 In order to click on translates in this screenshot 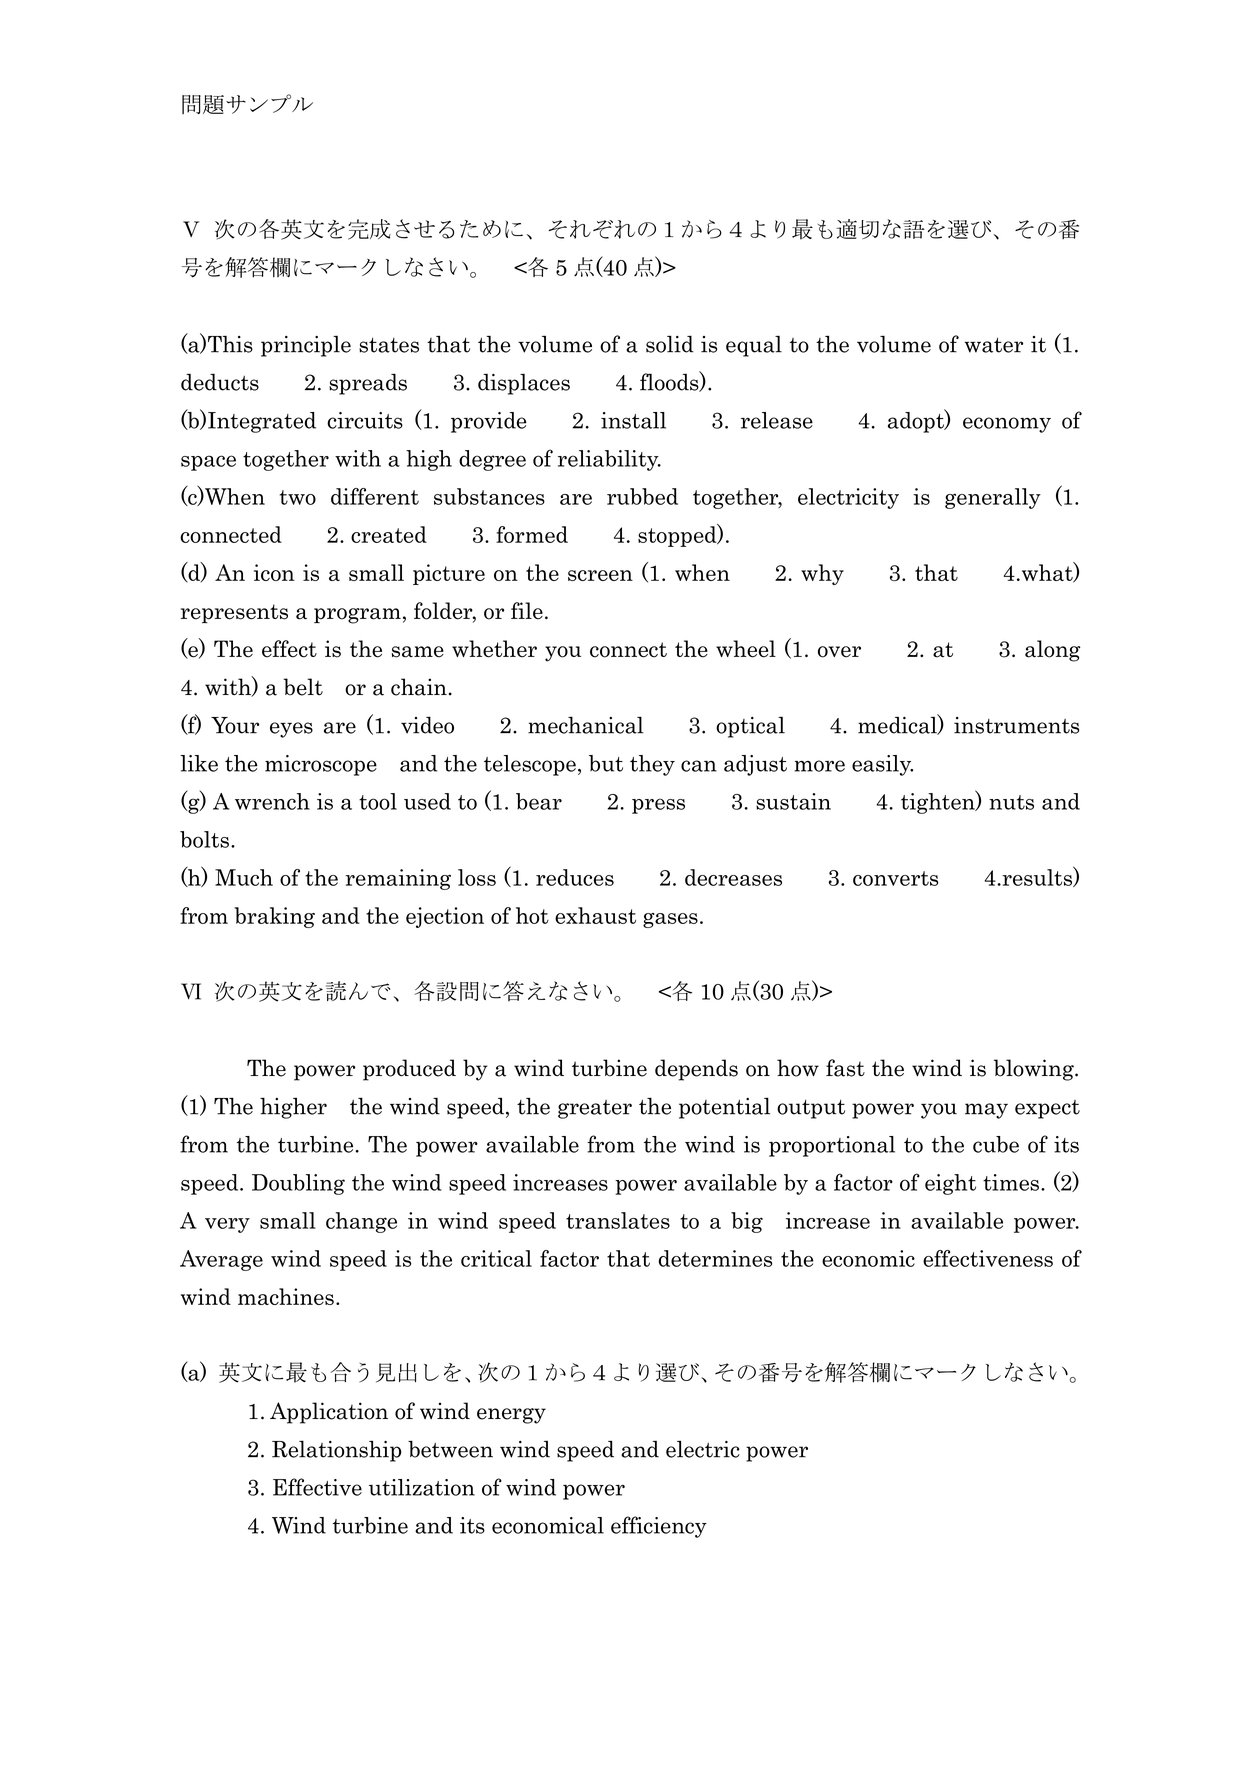, I will do `click(618, 1220)`.
